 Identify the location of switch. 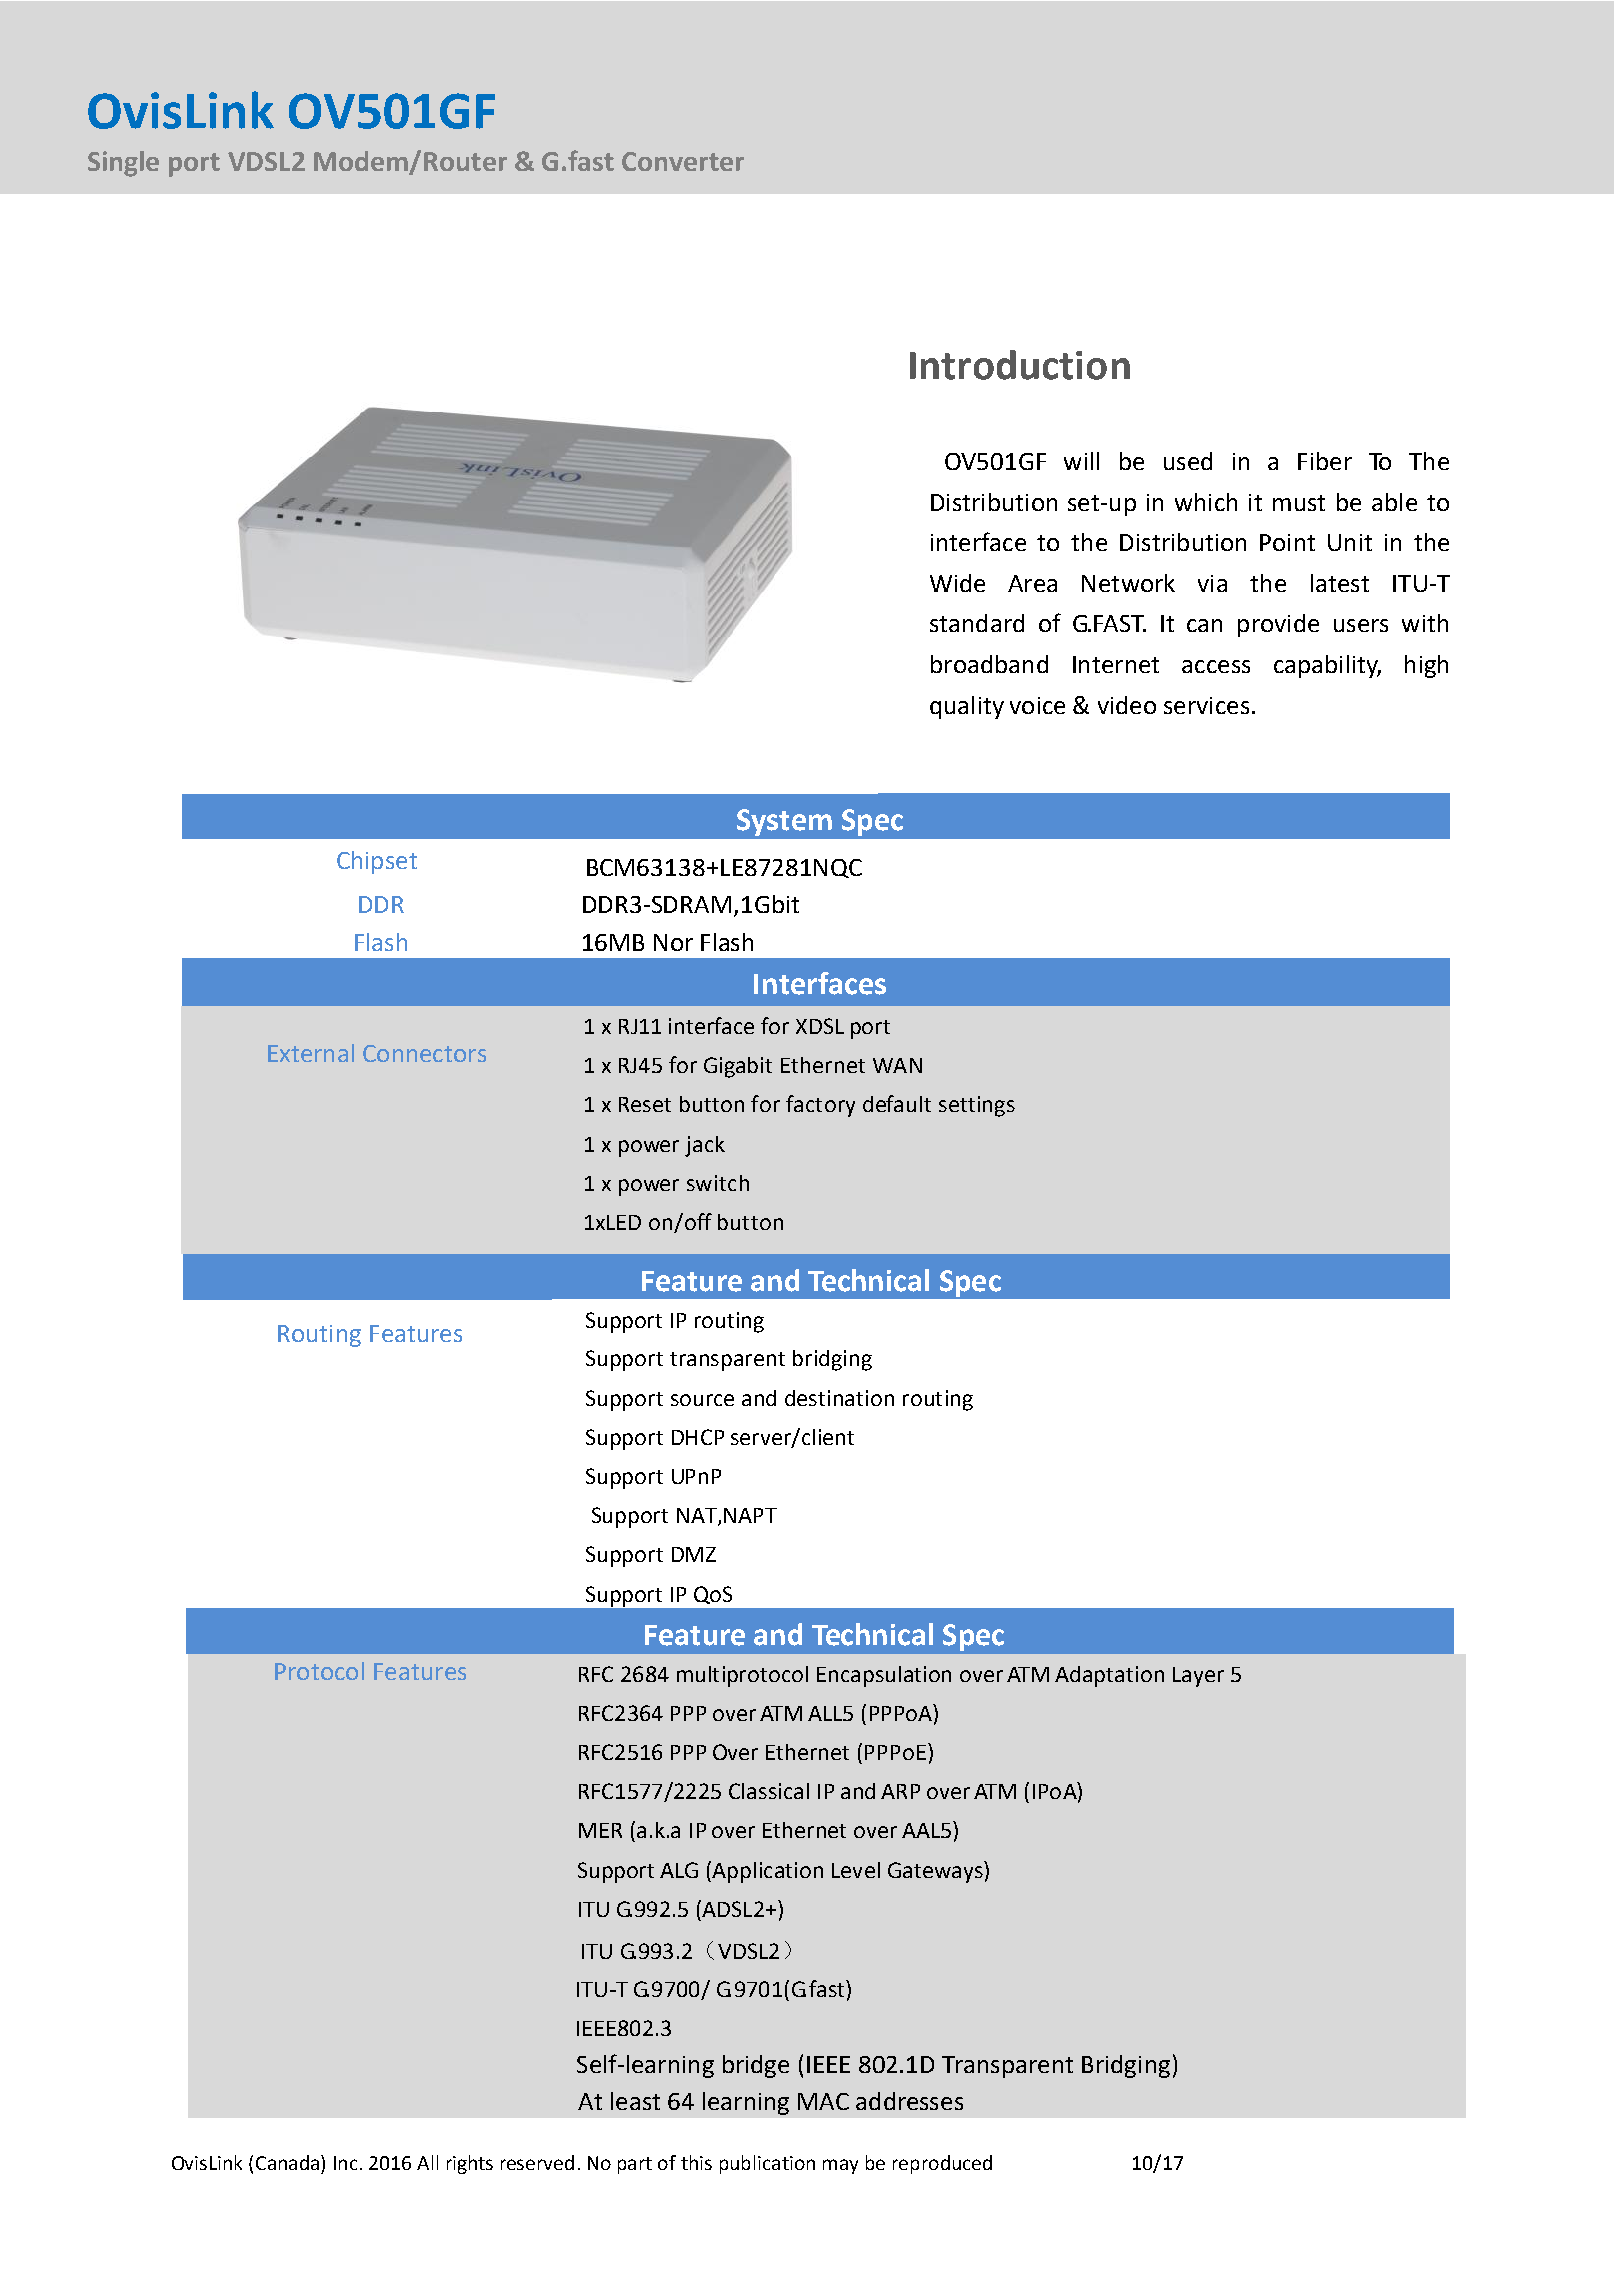
(718, 1183).
